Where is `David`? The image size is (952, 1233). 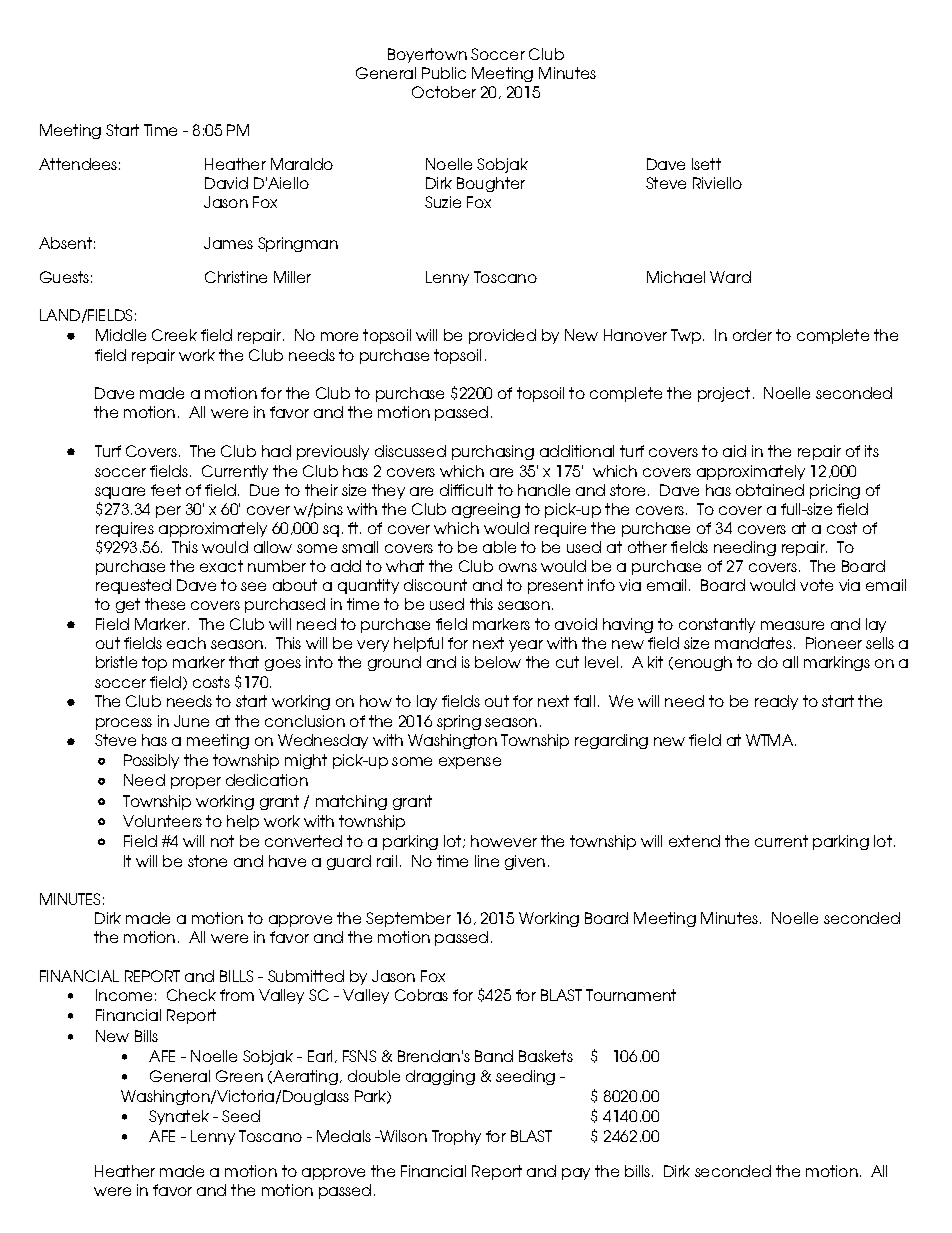 David is located at coordinates (226, 183).
